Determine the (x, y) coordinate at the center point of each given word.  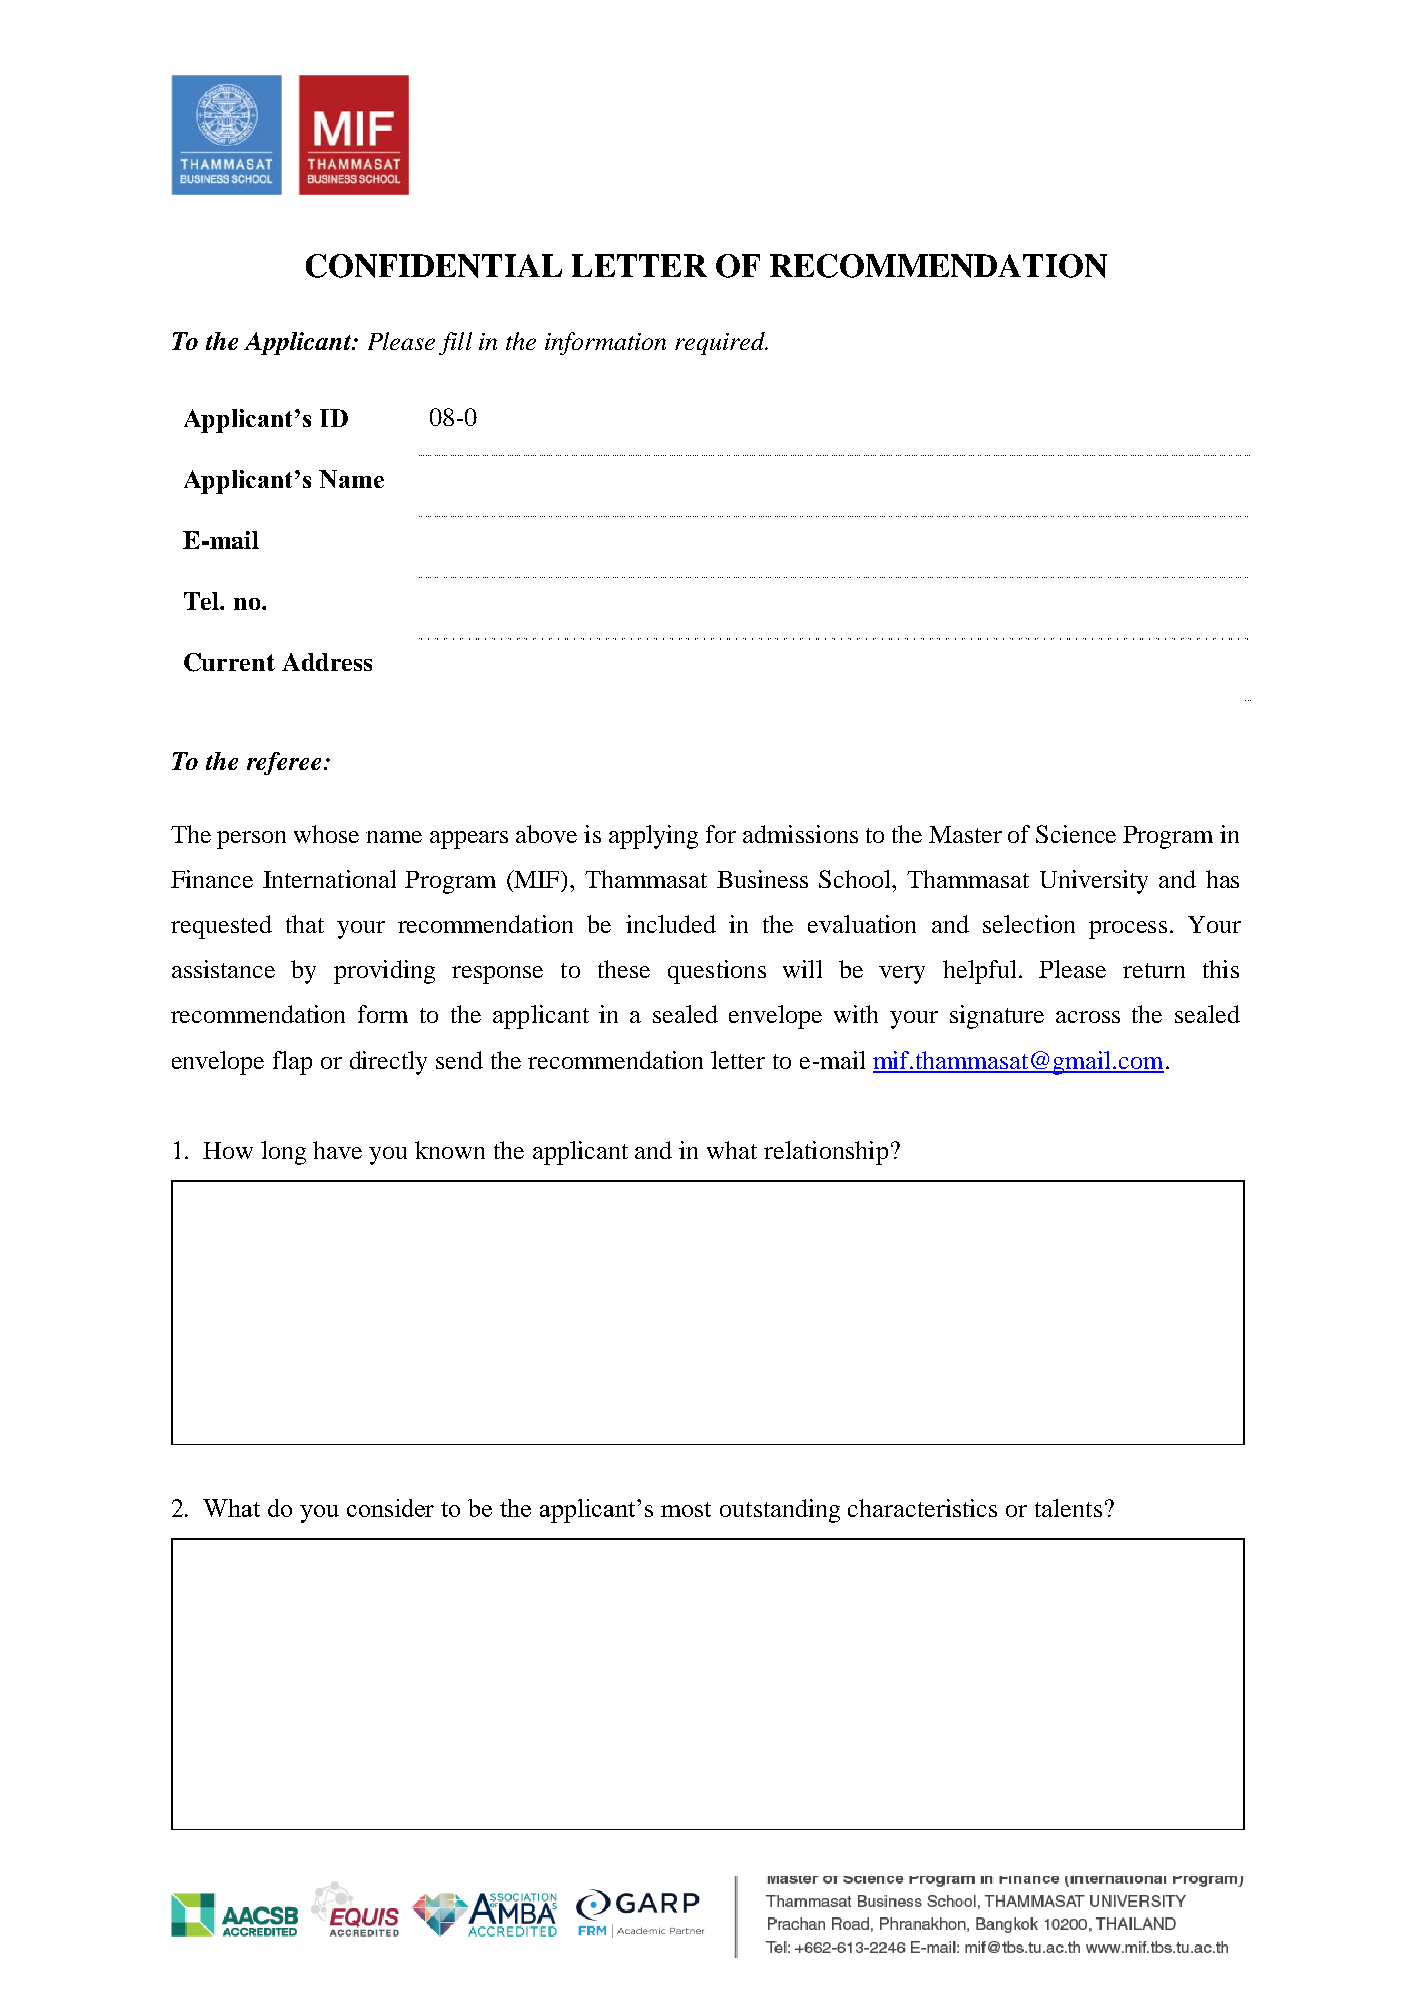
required (721, 343)
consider (390, 1508)
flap (292, 1063)
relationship (826, 1153)
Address (327, 662)
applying (653, 837)
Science (1076, 834)
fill (455, 343)
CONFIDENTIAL (434, 266)
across (1088, 1017)
